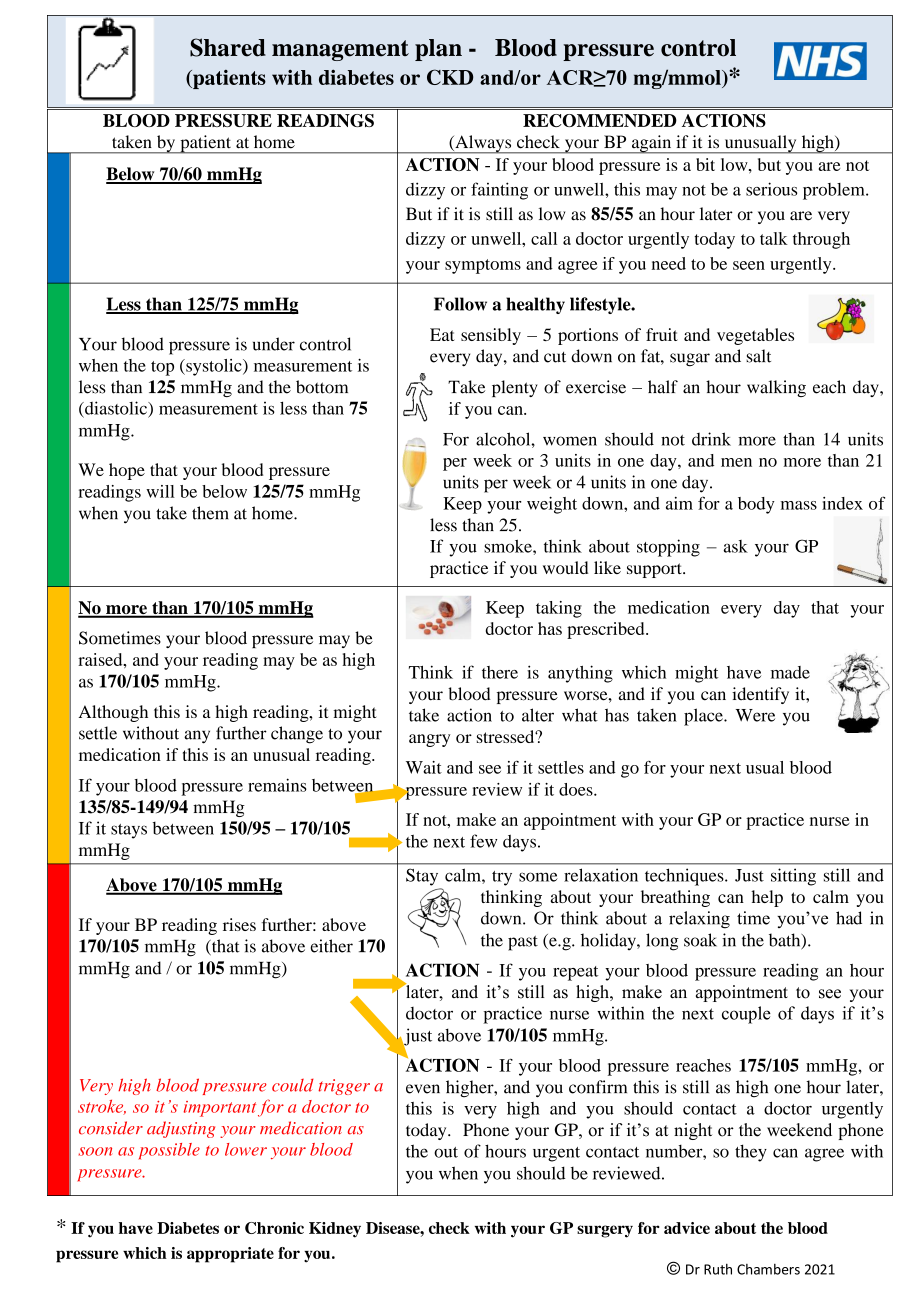 This screenshot has height=1308, width=924. I want to click on bit, so click(705, 164).
